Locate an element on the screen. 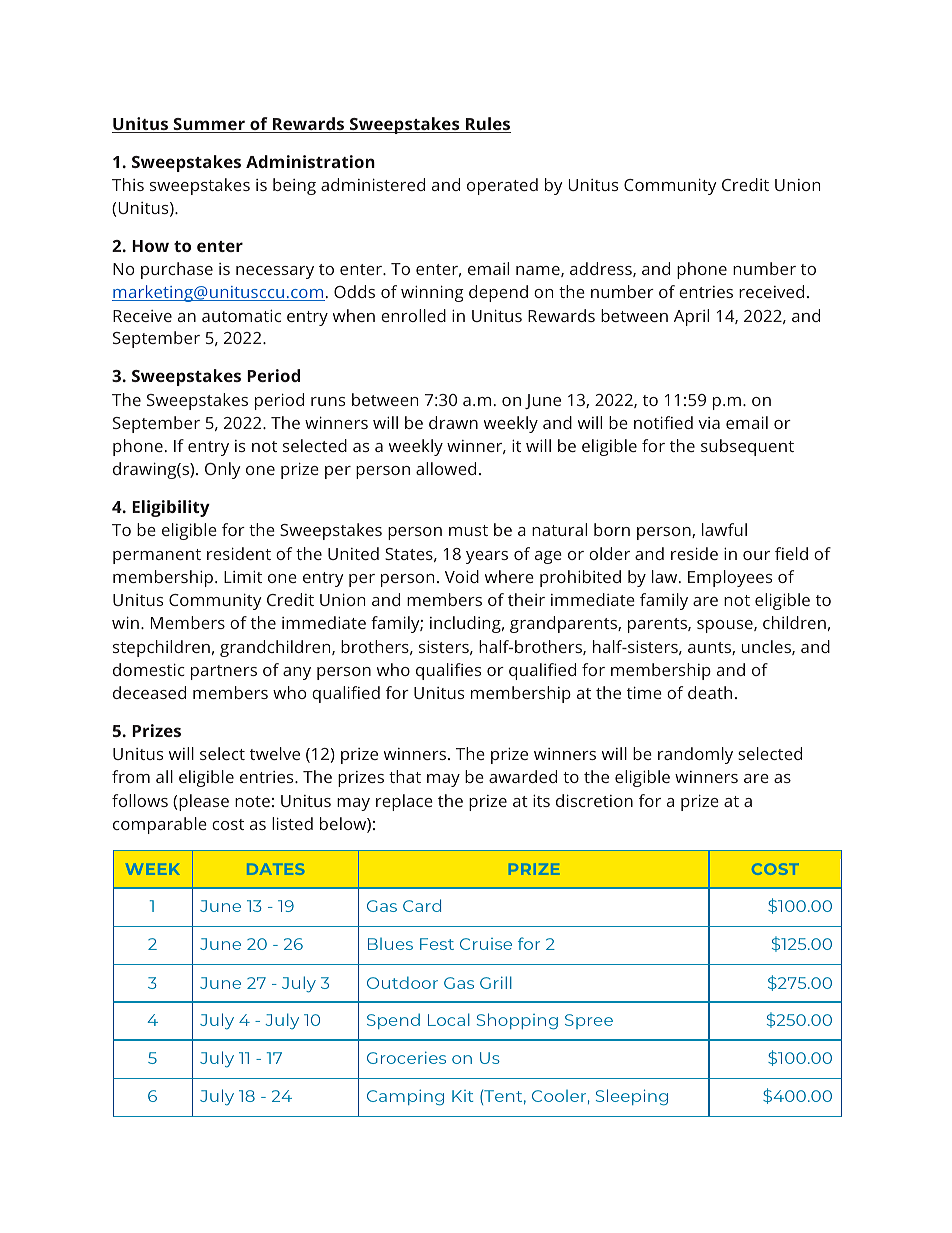  that is located at coordinates (405, 776).
